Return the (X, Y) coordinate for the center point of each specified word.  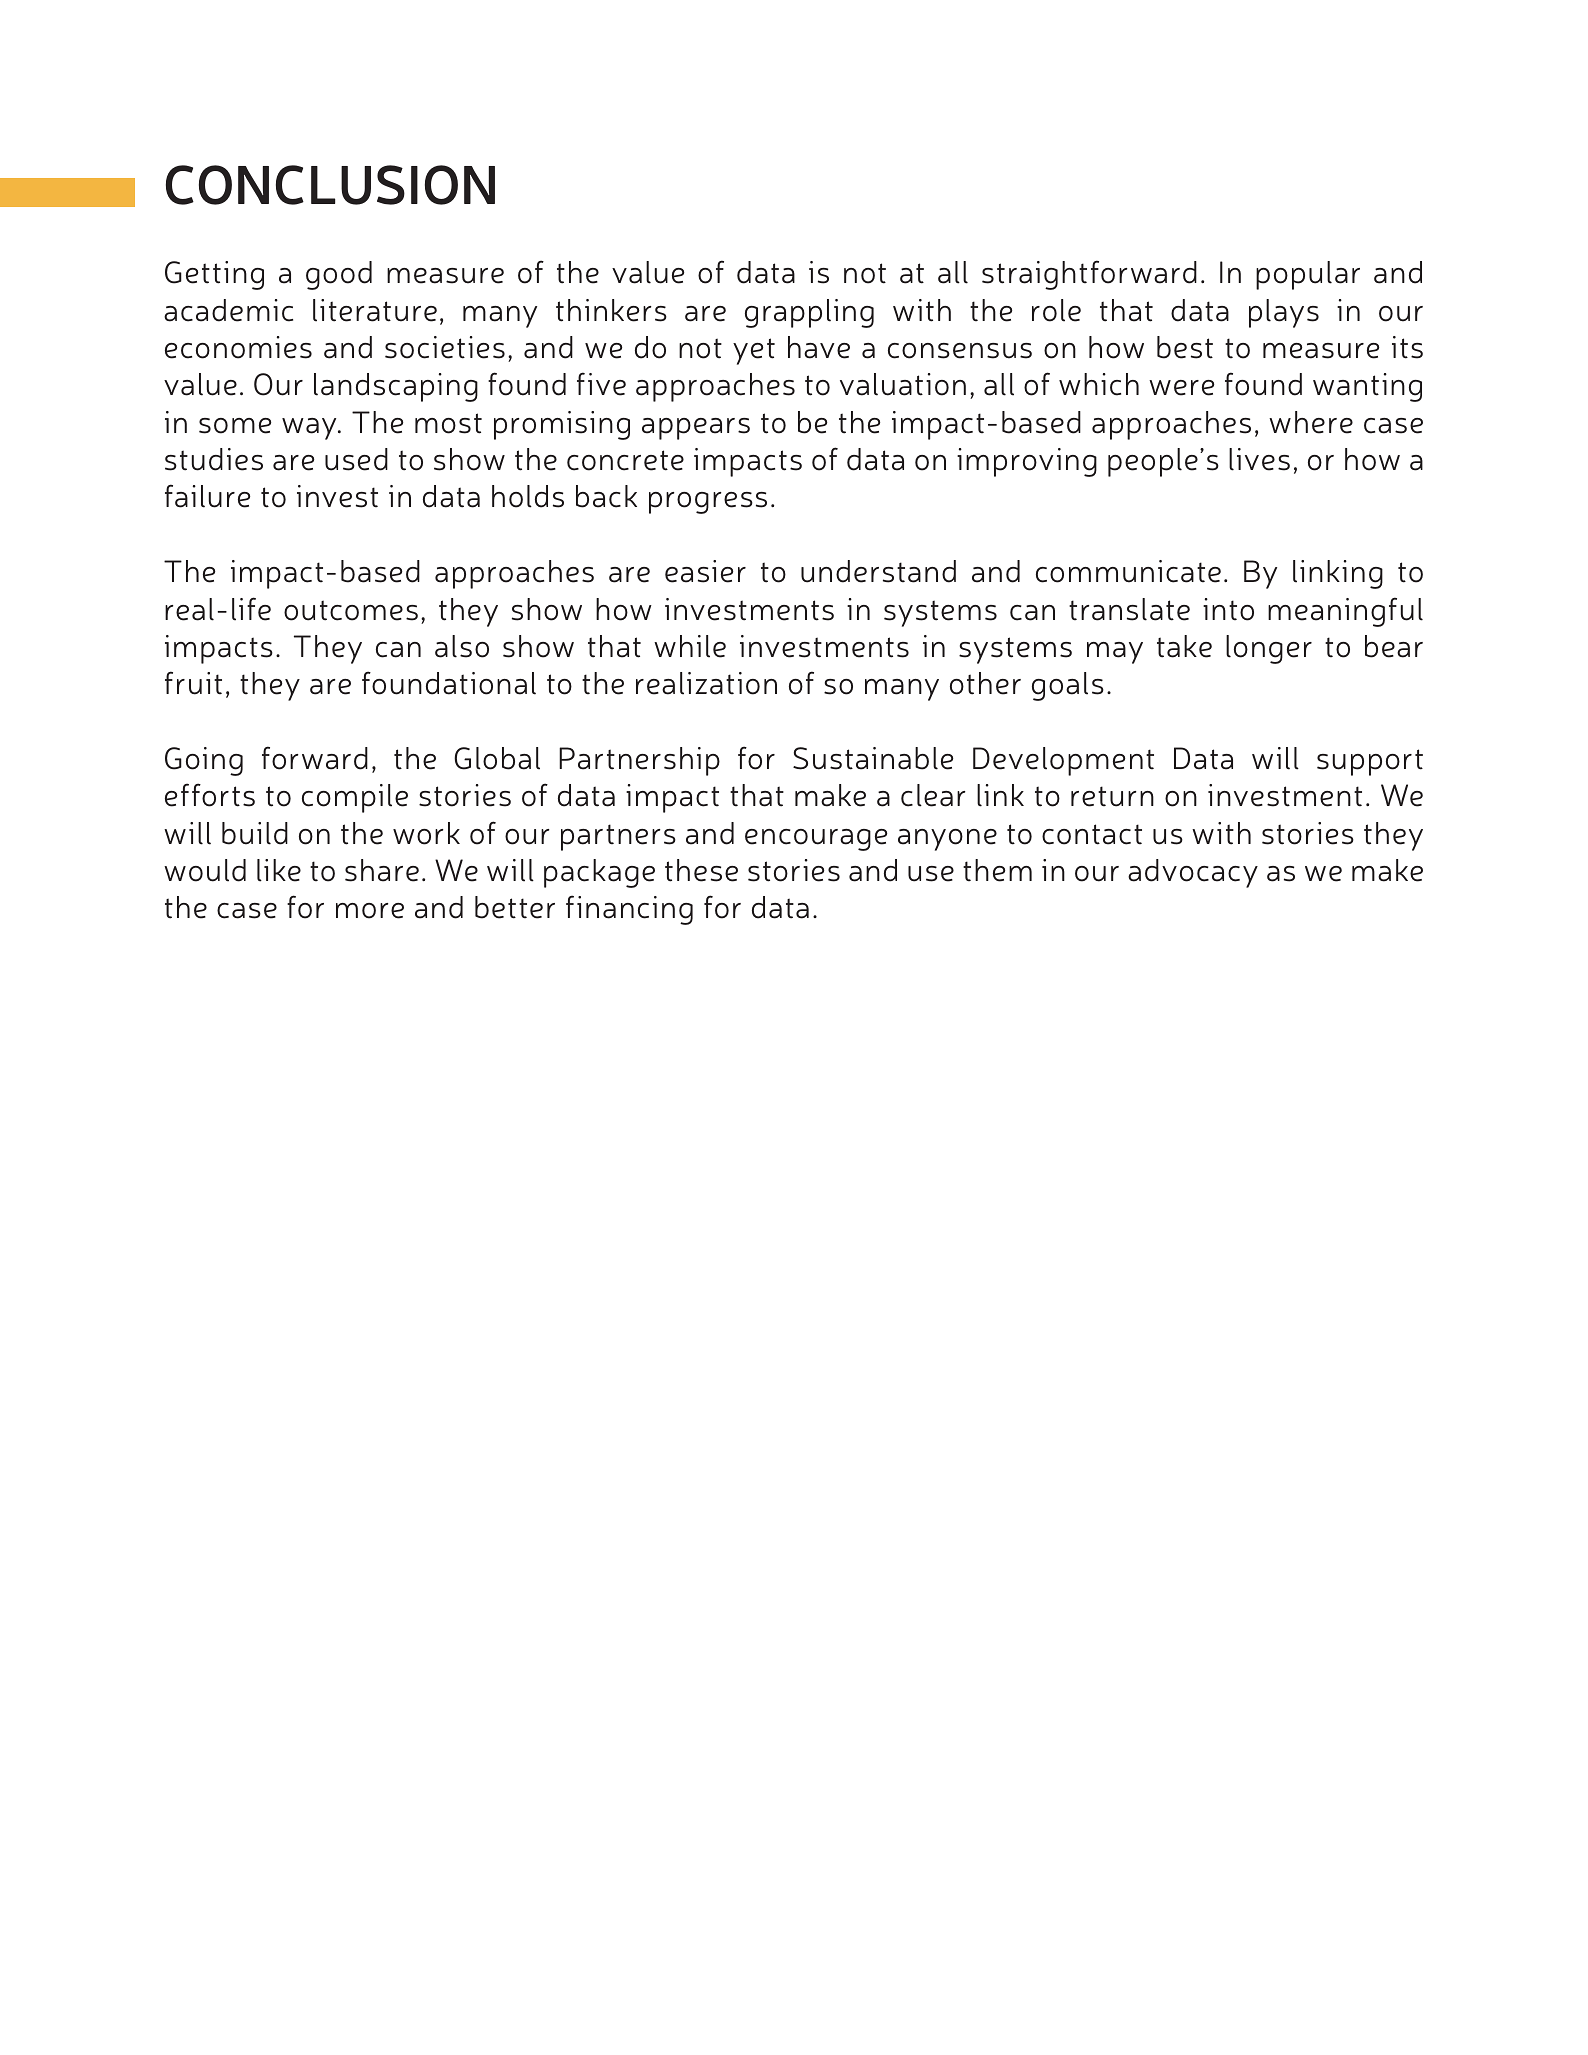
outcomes (351, 610)
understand (878, 571)
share (382, 870)
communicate (1128, 571)
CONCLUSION (330, 185)
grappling (809, 313)
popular (1308, 275)
